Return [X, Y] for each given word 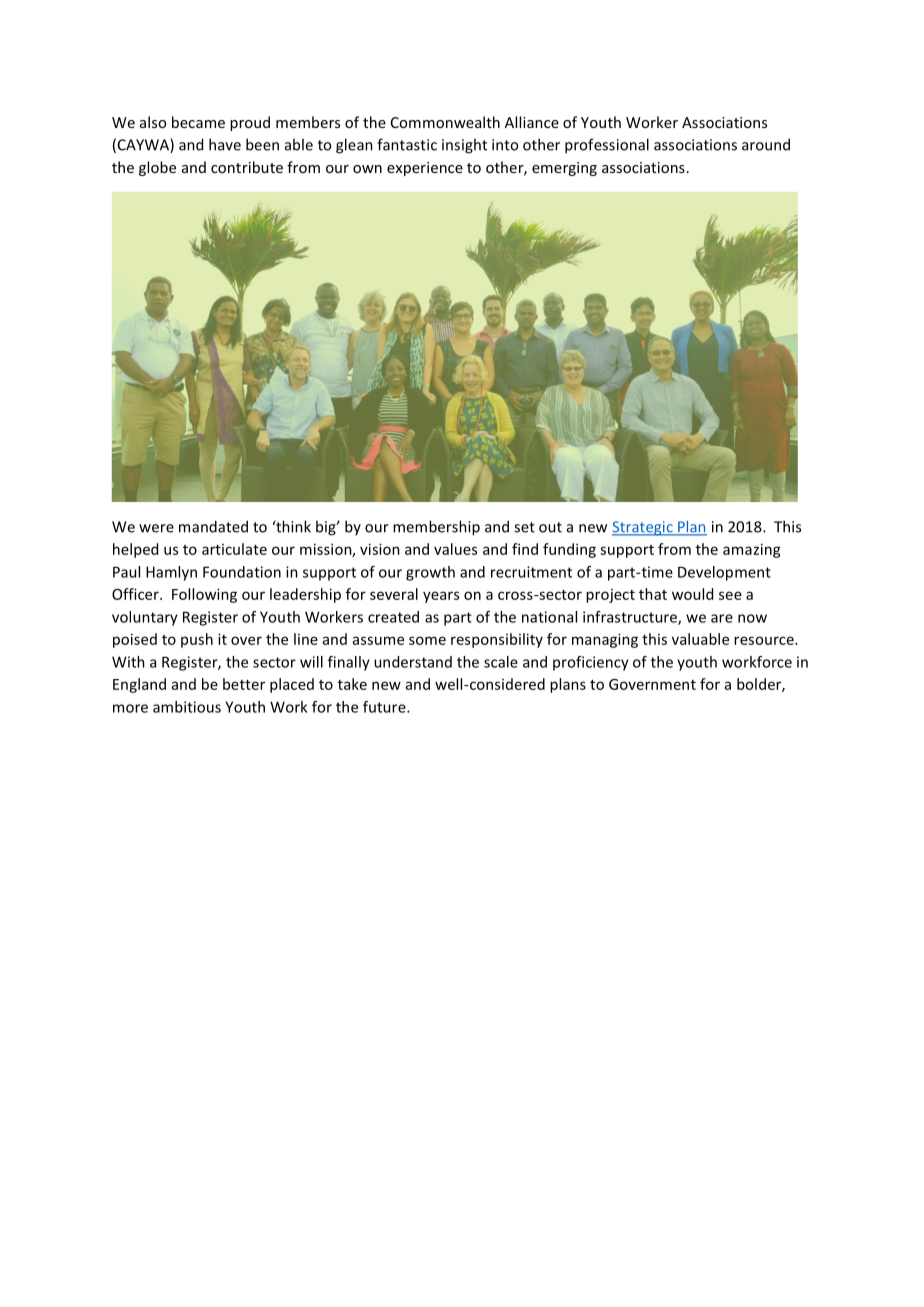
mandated [213, 526]
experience [425, 169]
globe [157, 168]
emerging [564, 169]
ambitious [187, 707]
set [524, 527]
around [766, 144]
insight [464, 146]
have [225, 144]
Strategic [643, 528]
